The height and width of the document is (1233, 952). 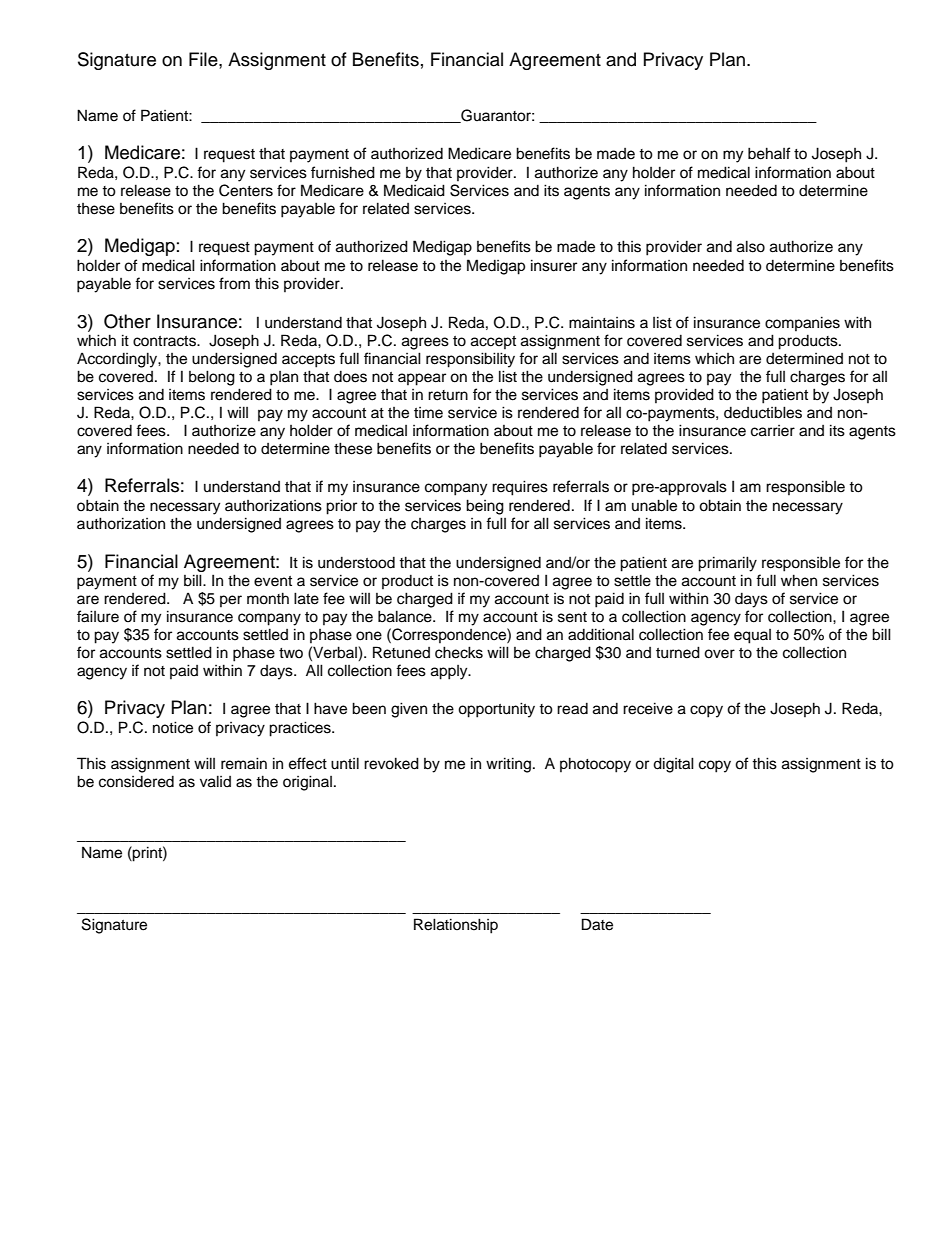 I want to click on Date, so click(x=597, y=924).
